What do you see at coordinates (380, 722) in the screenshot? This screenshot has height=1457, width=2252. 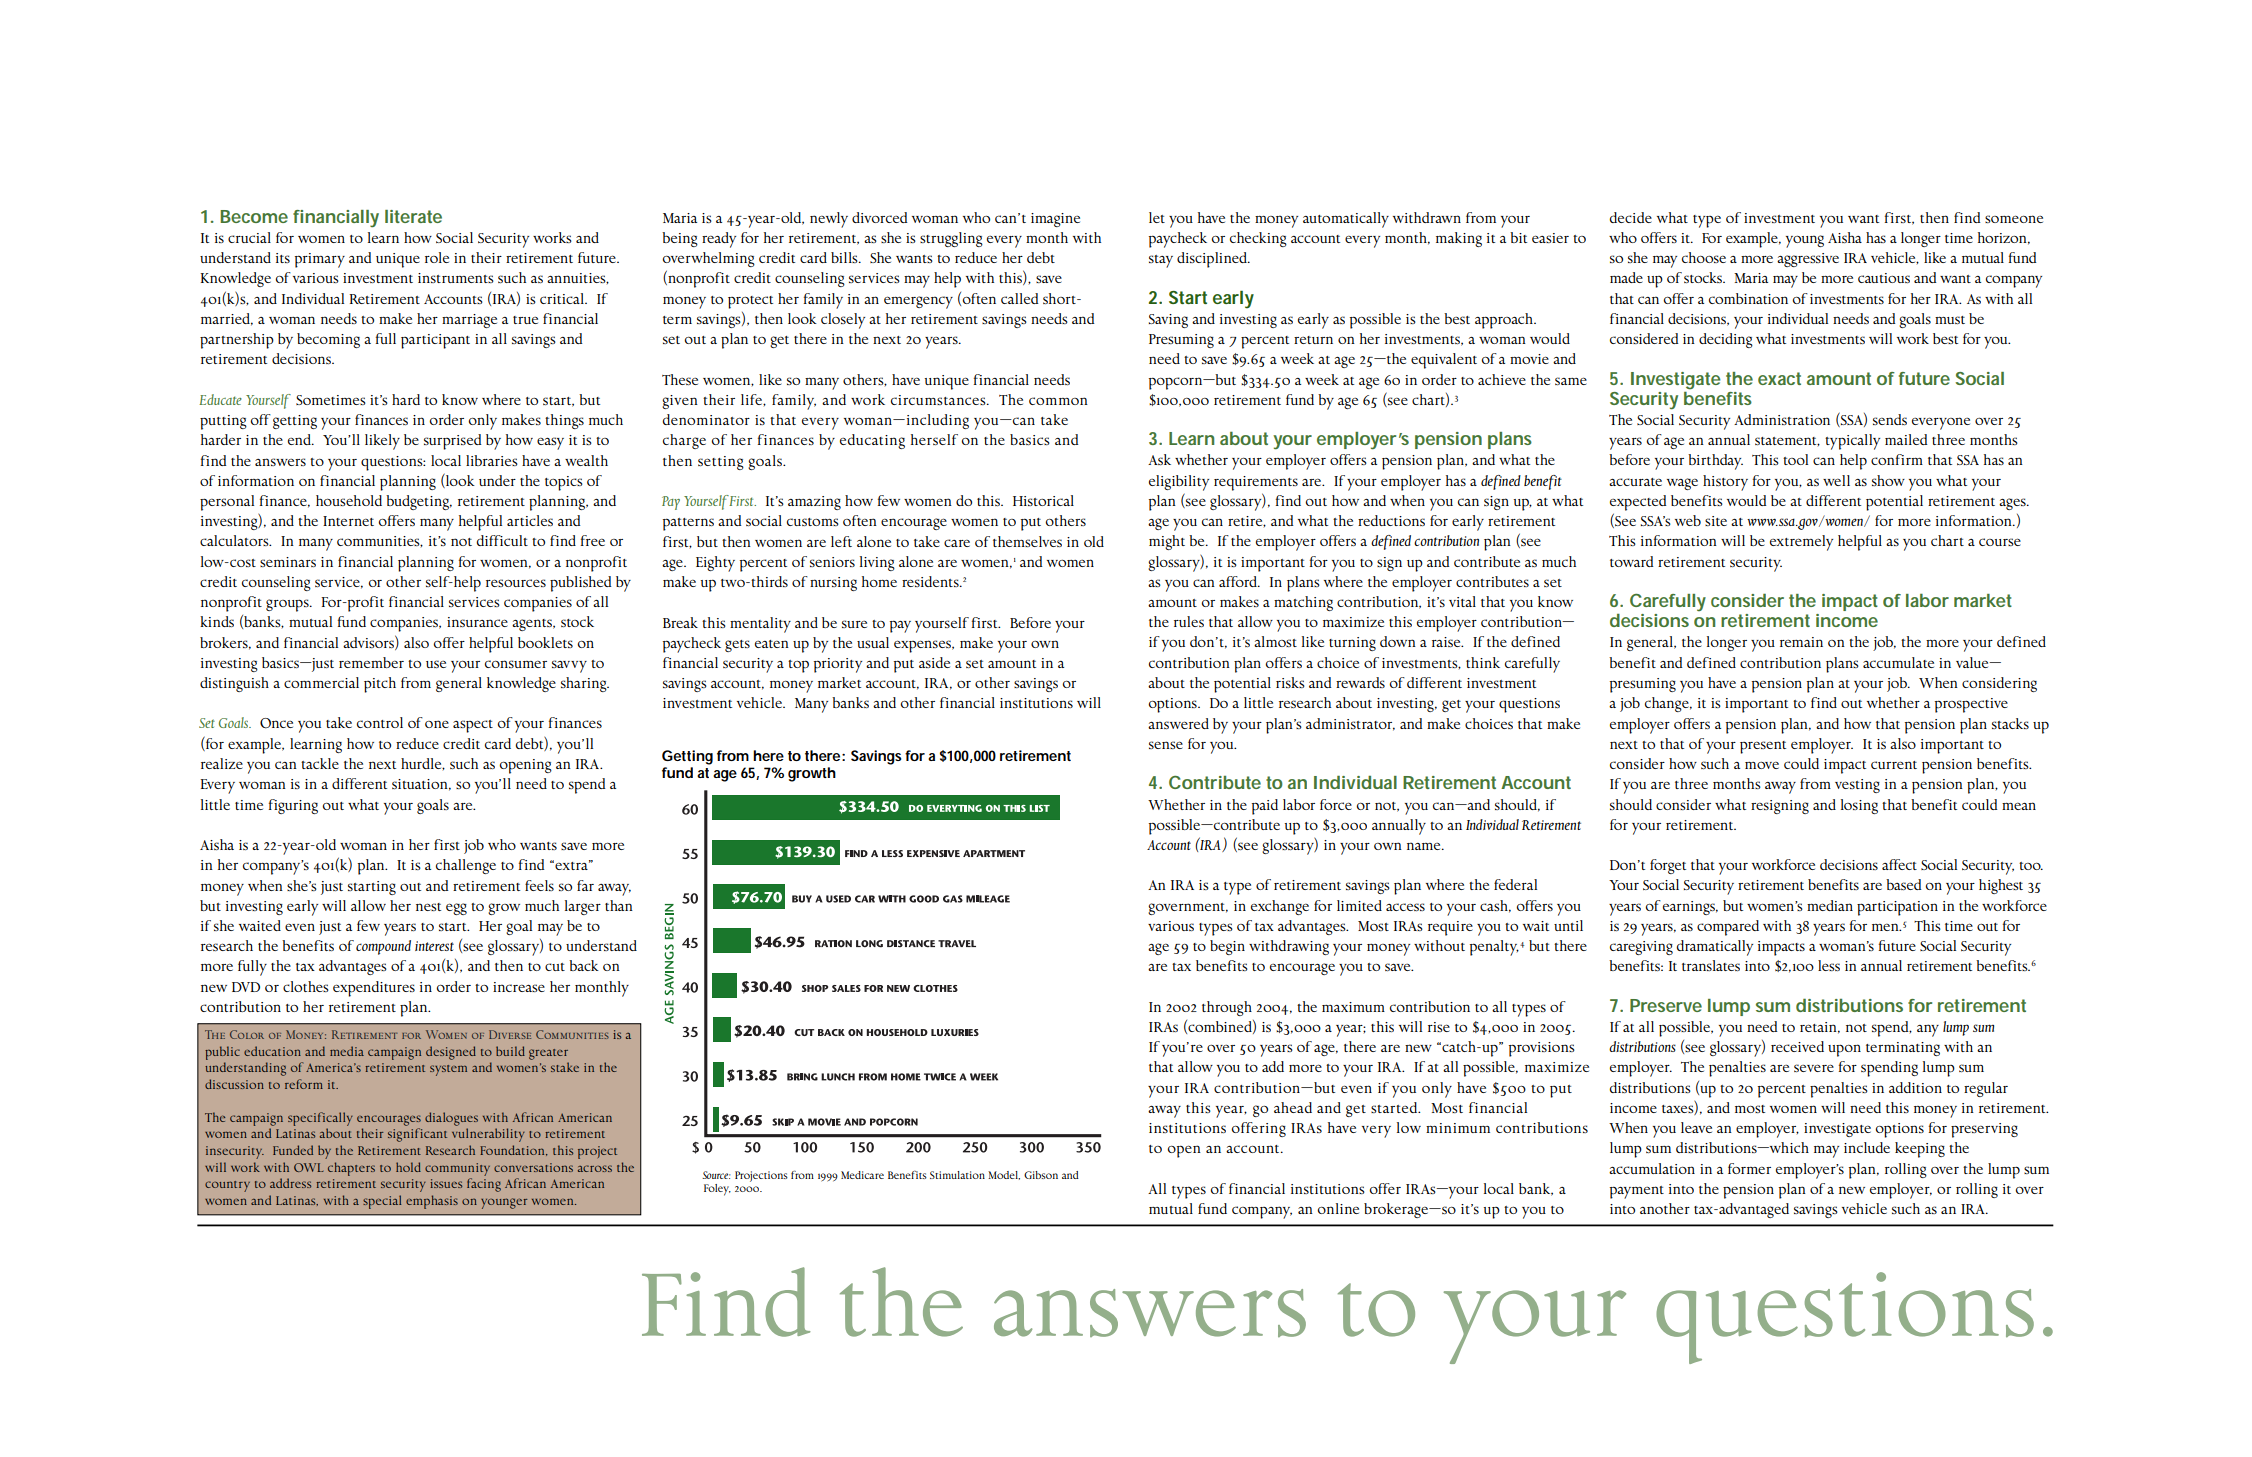 I see `control` at bounding box center [380, 722].
